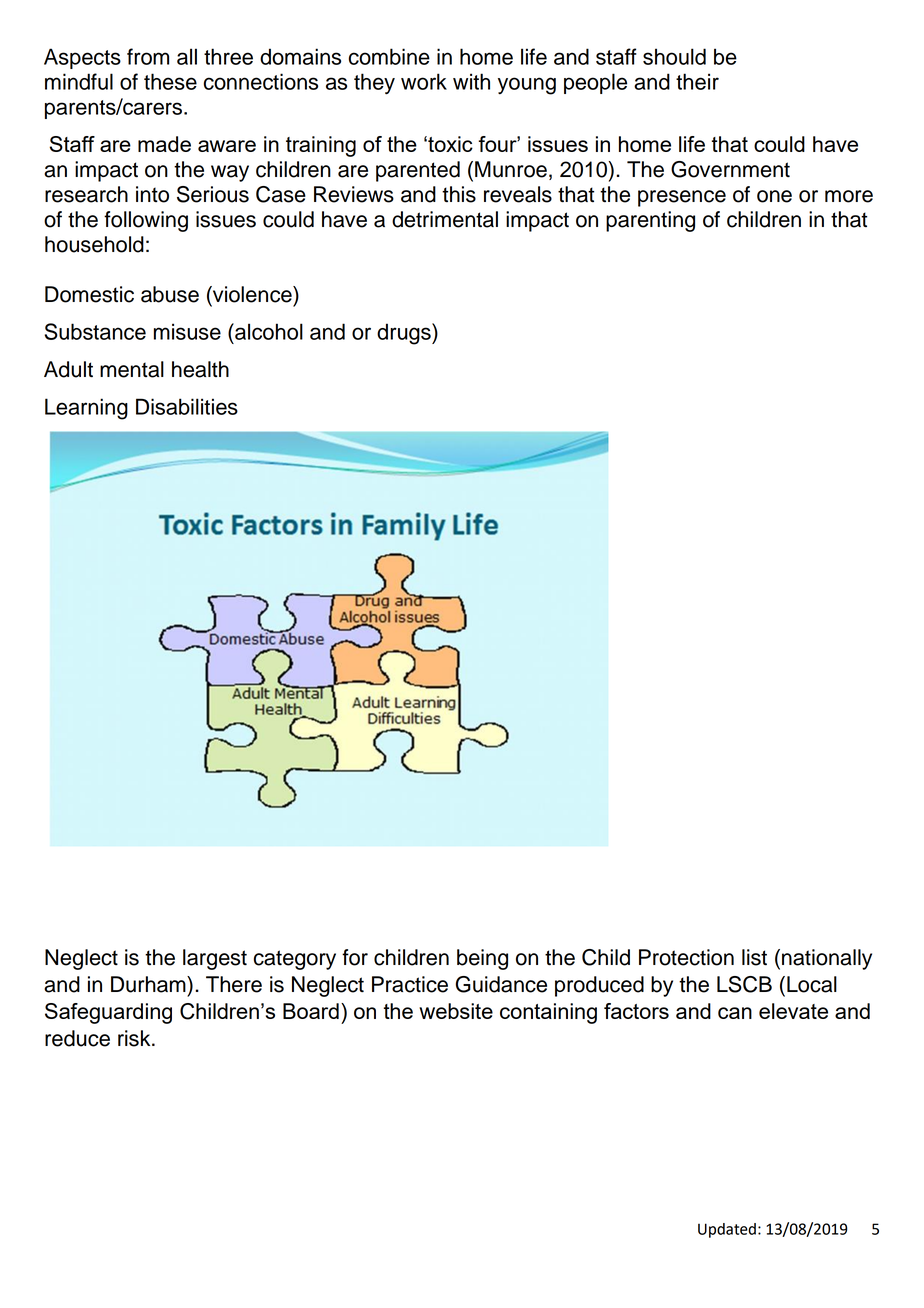 The image size is (924, 1308). Describe the element at coordinates (187, 406) in the screenshot. I see `Disabilities` at that location.
